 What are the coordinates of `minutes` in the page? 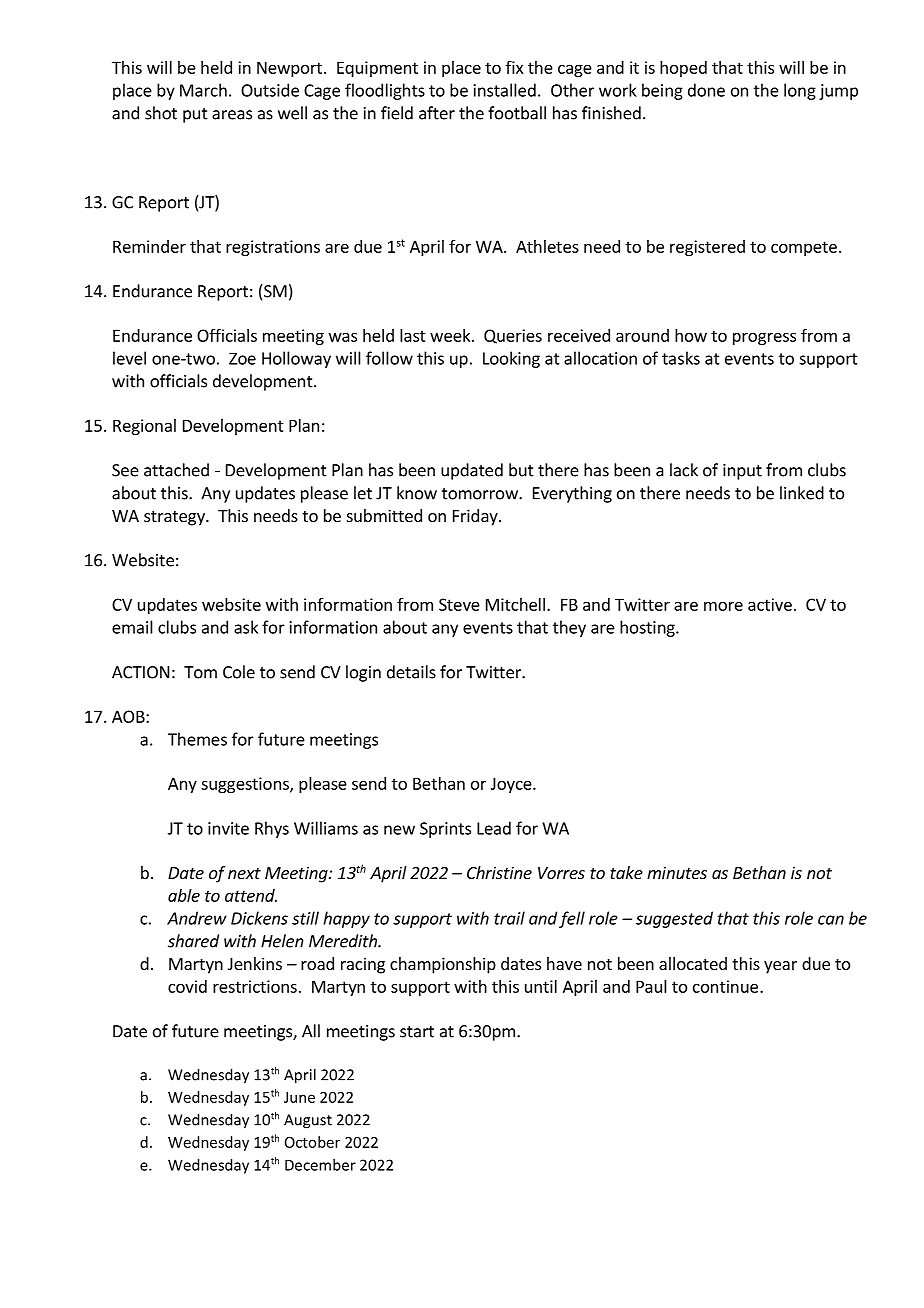 It's located at (677, 872).
